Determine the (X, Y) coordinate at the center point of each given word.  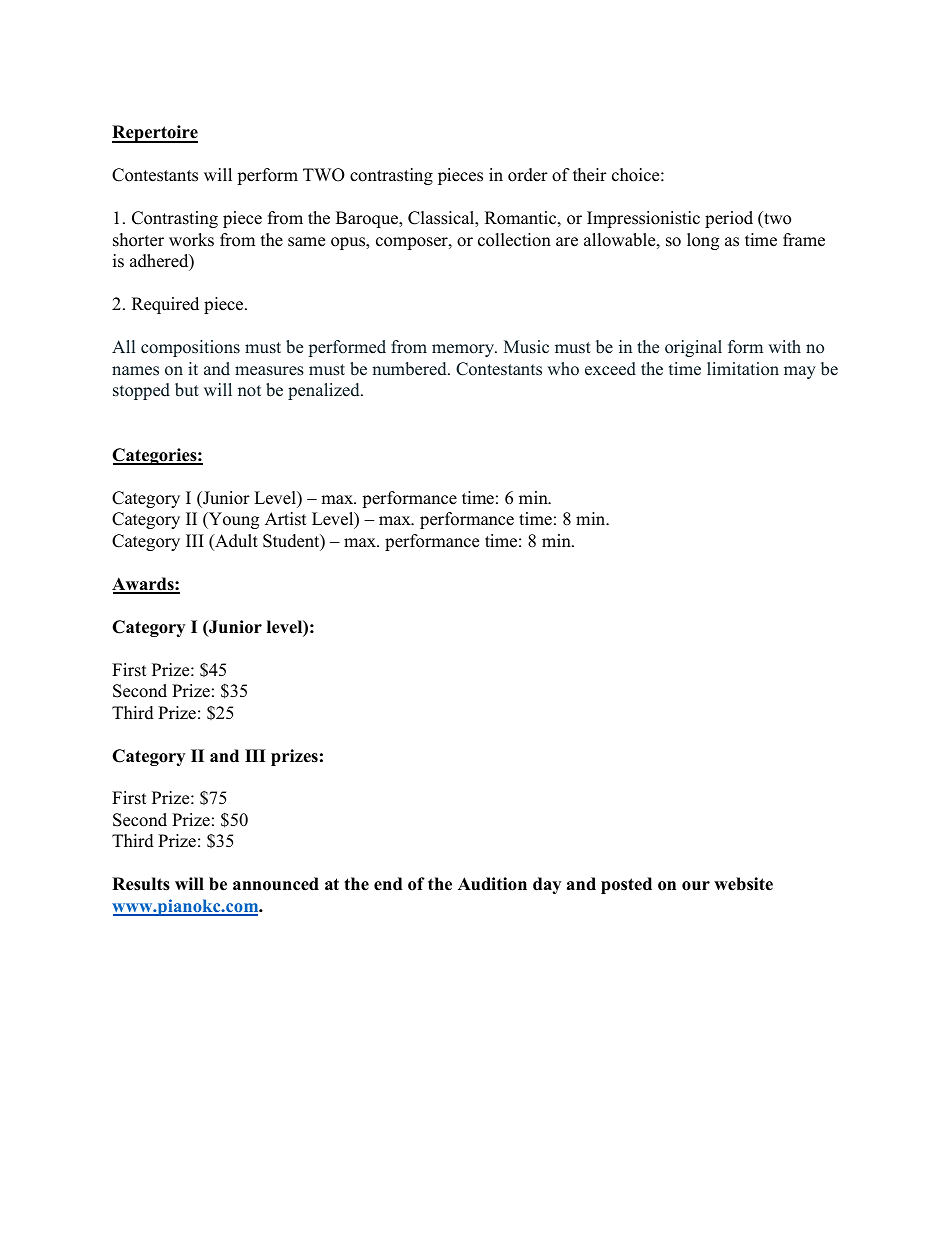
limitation (743, 368)
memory (464, 350)
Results (141, 884)
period (729, 219)
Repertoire (155, 134)
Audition (492, 884)
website (743, 884)
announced (276, 884)
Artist (286, 519)
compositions (190, 348)
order (528, 175)
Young (233, 520)
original (693, 348)
